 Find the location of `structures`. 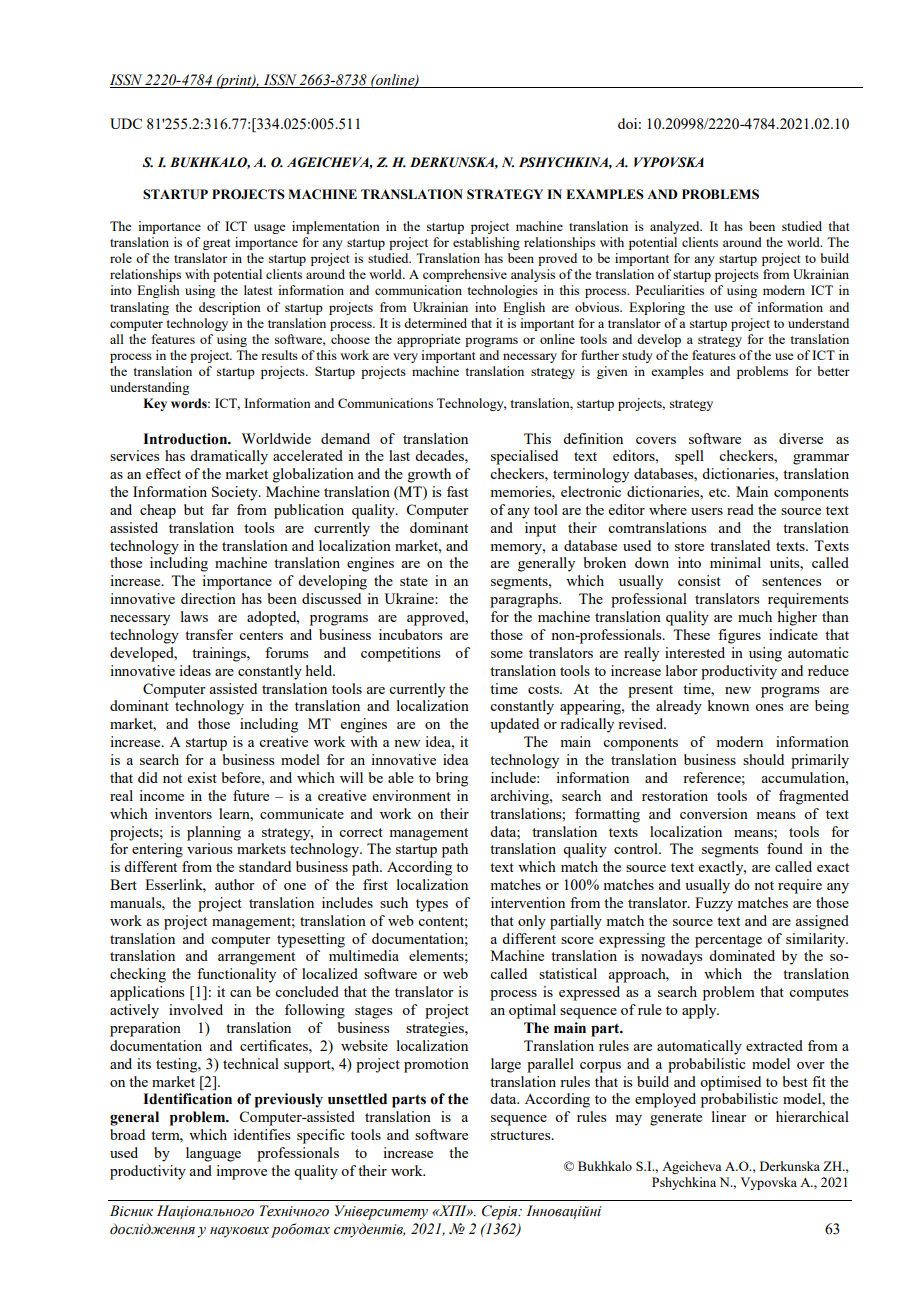

structures is located at coordinates (522, 1135).
